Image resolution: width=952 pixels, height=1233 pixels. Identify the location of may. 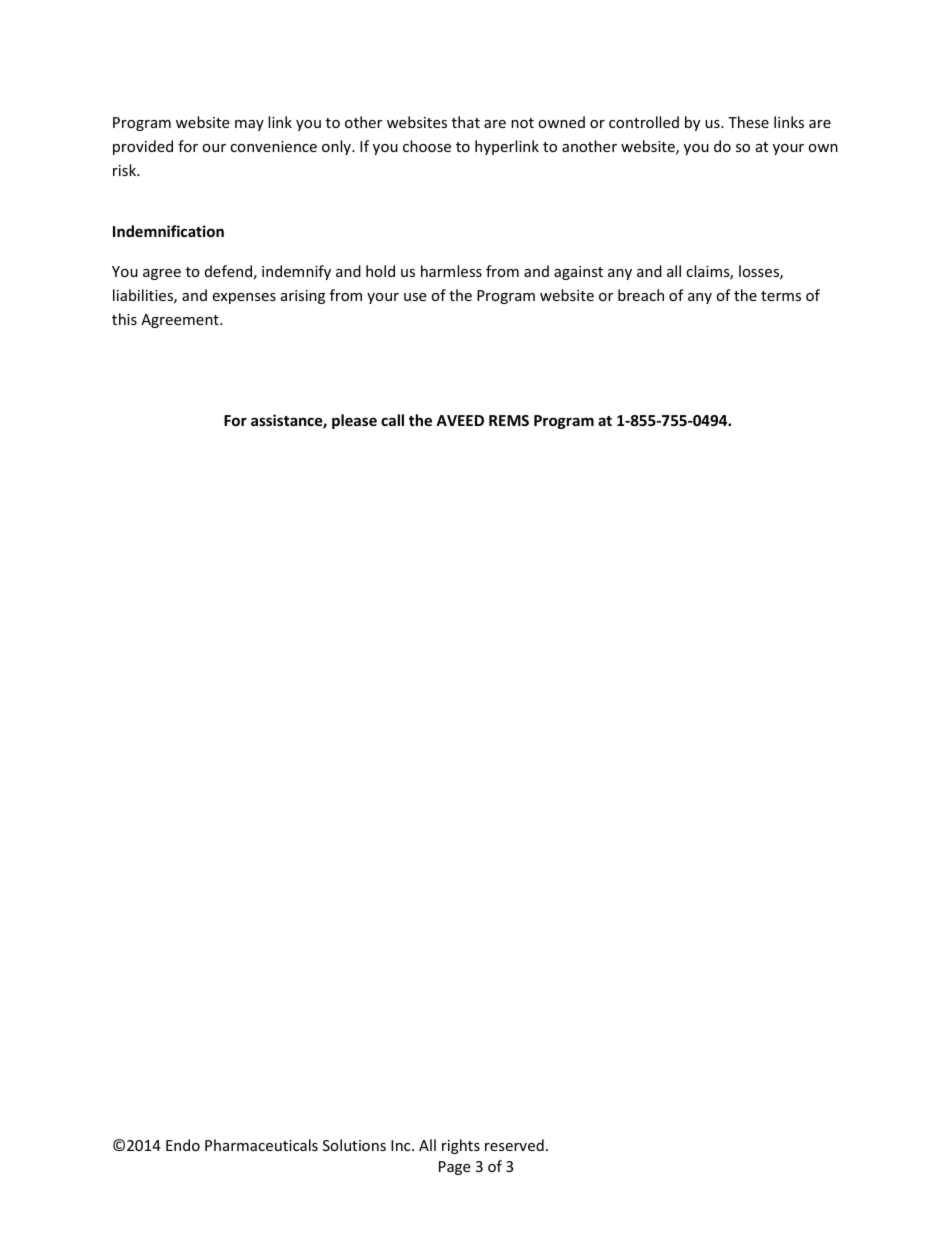
(249, 125).
